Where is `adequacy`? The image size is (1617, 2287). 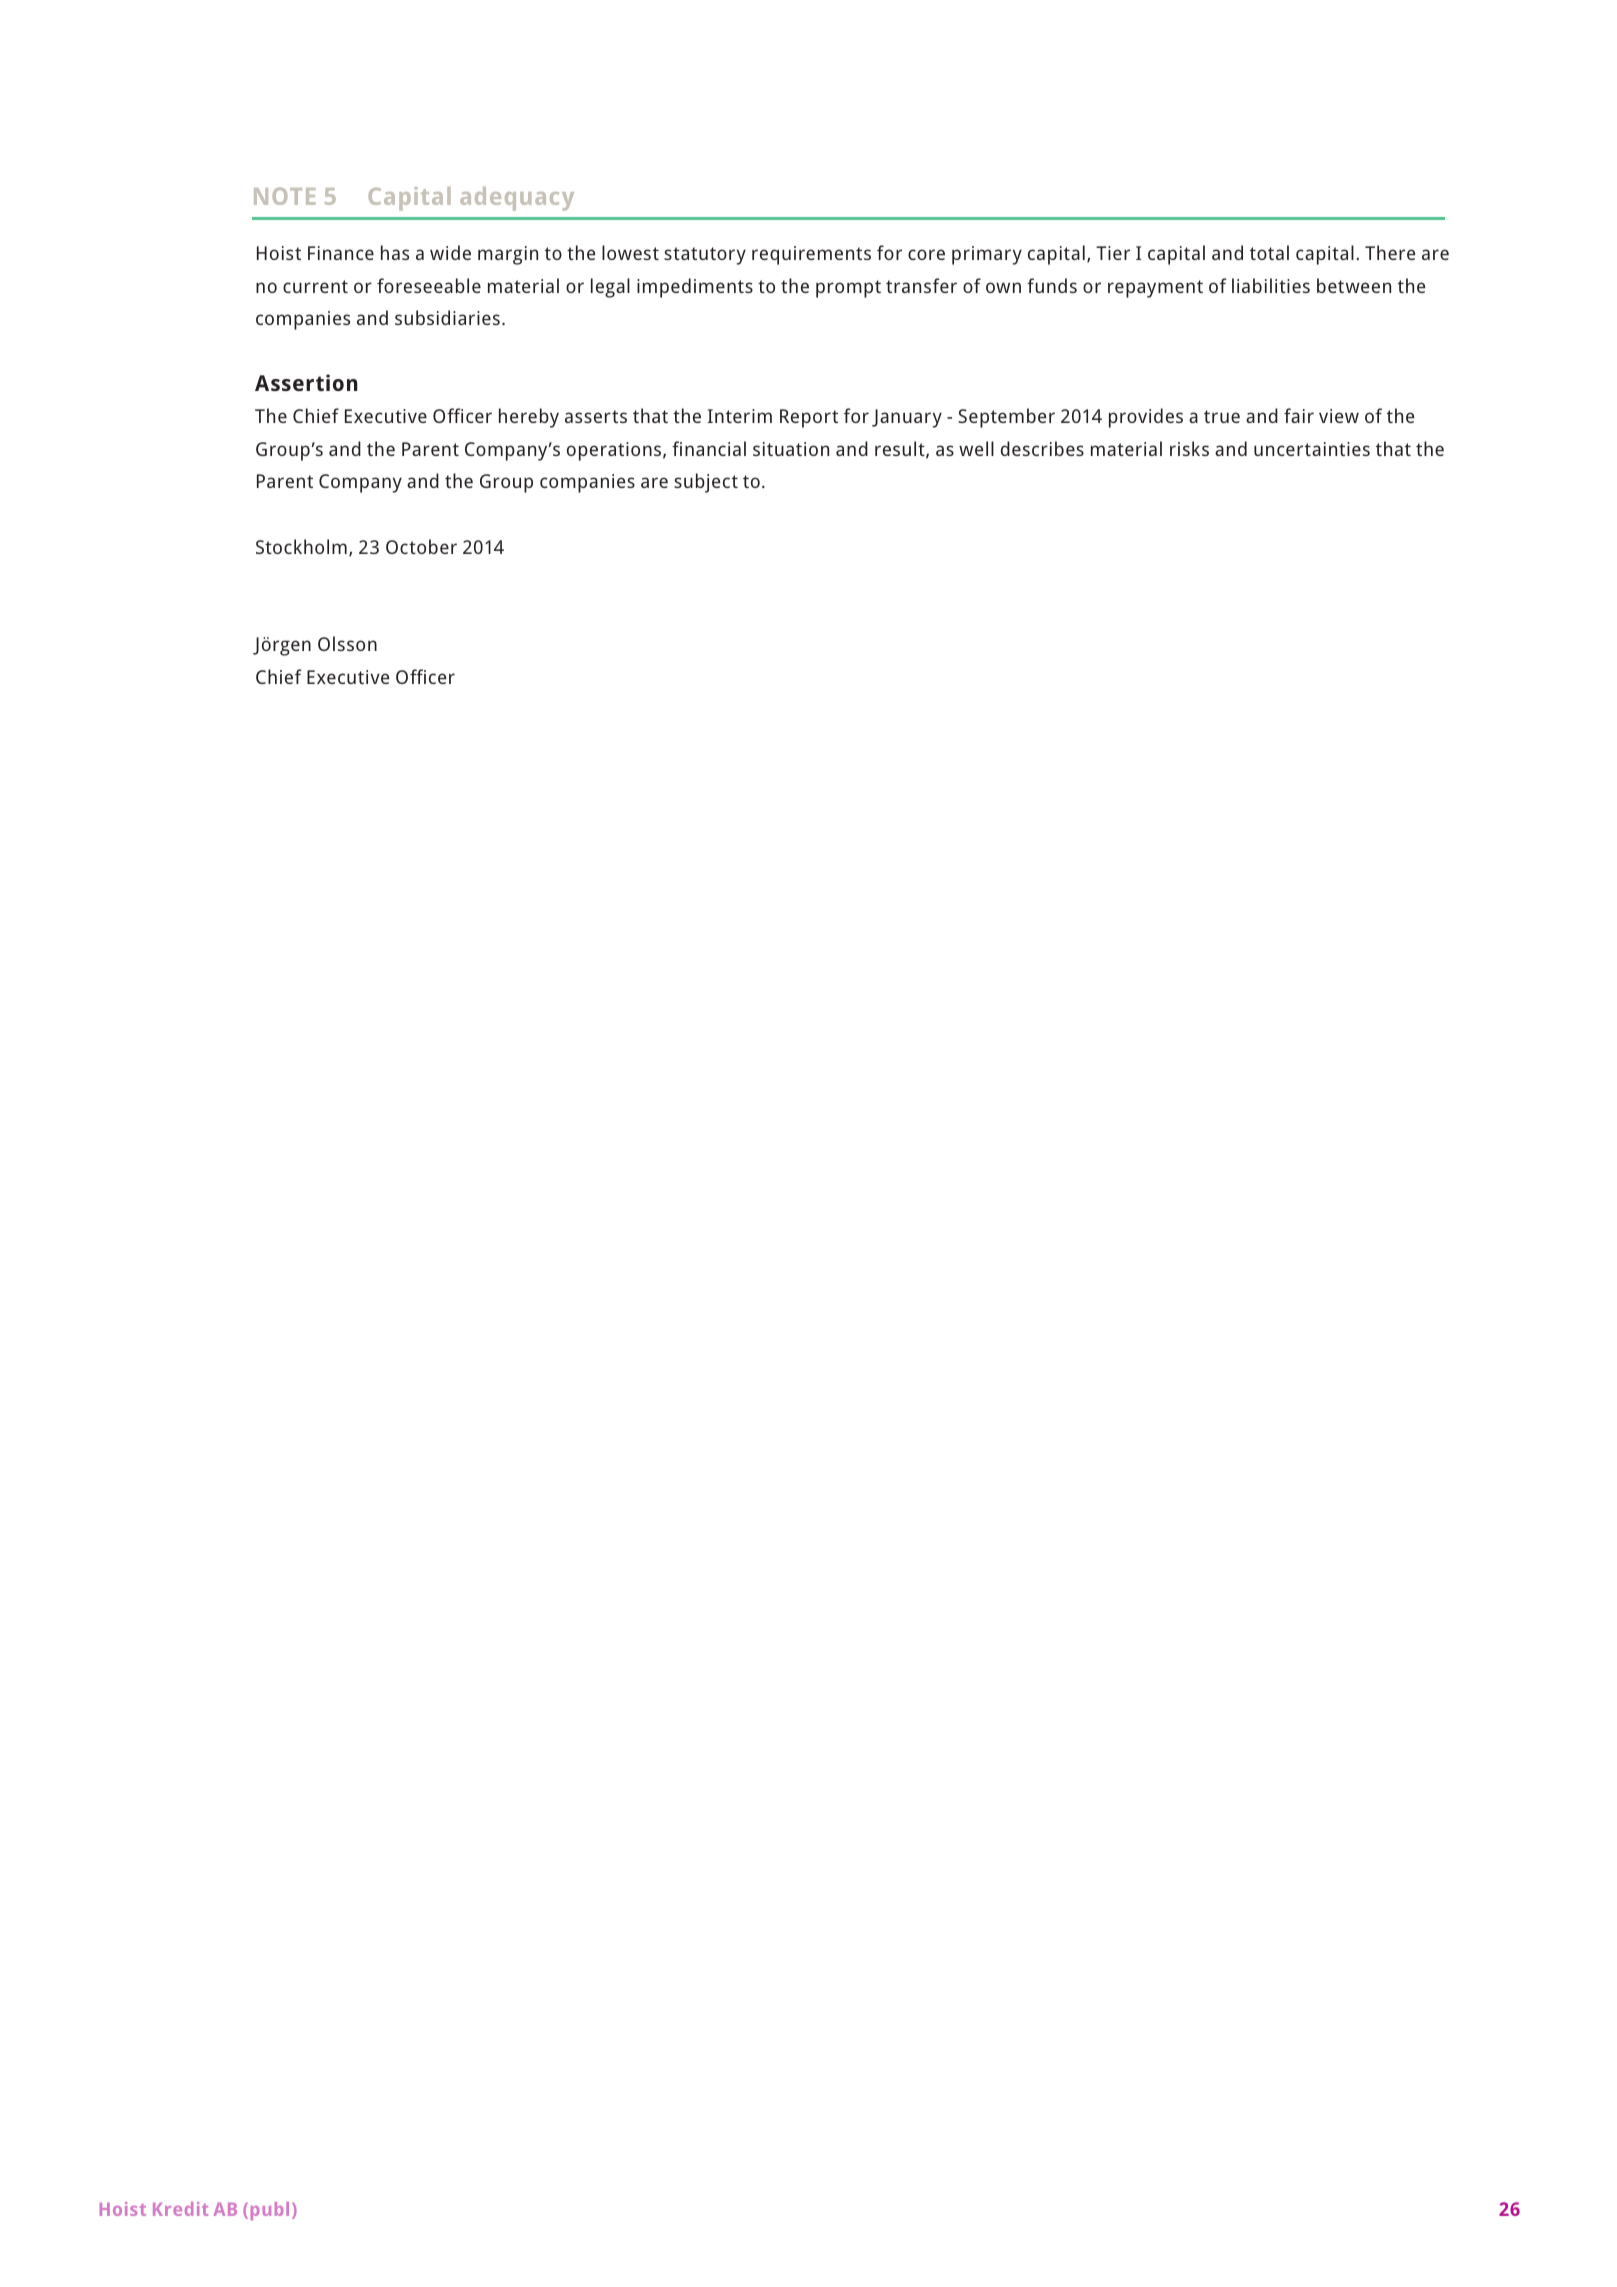 adequacy is located at coordinates (517, 199).
